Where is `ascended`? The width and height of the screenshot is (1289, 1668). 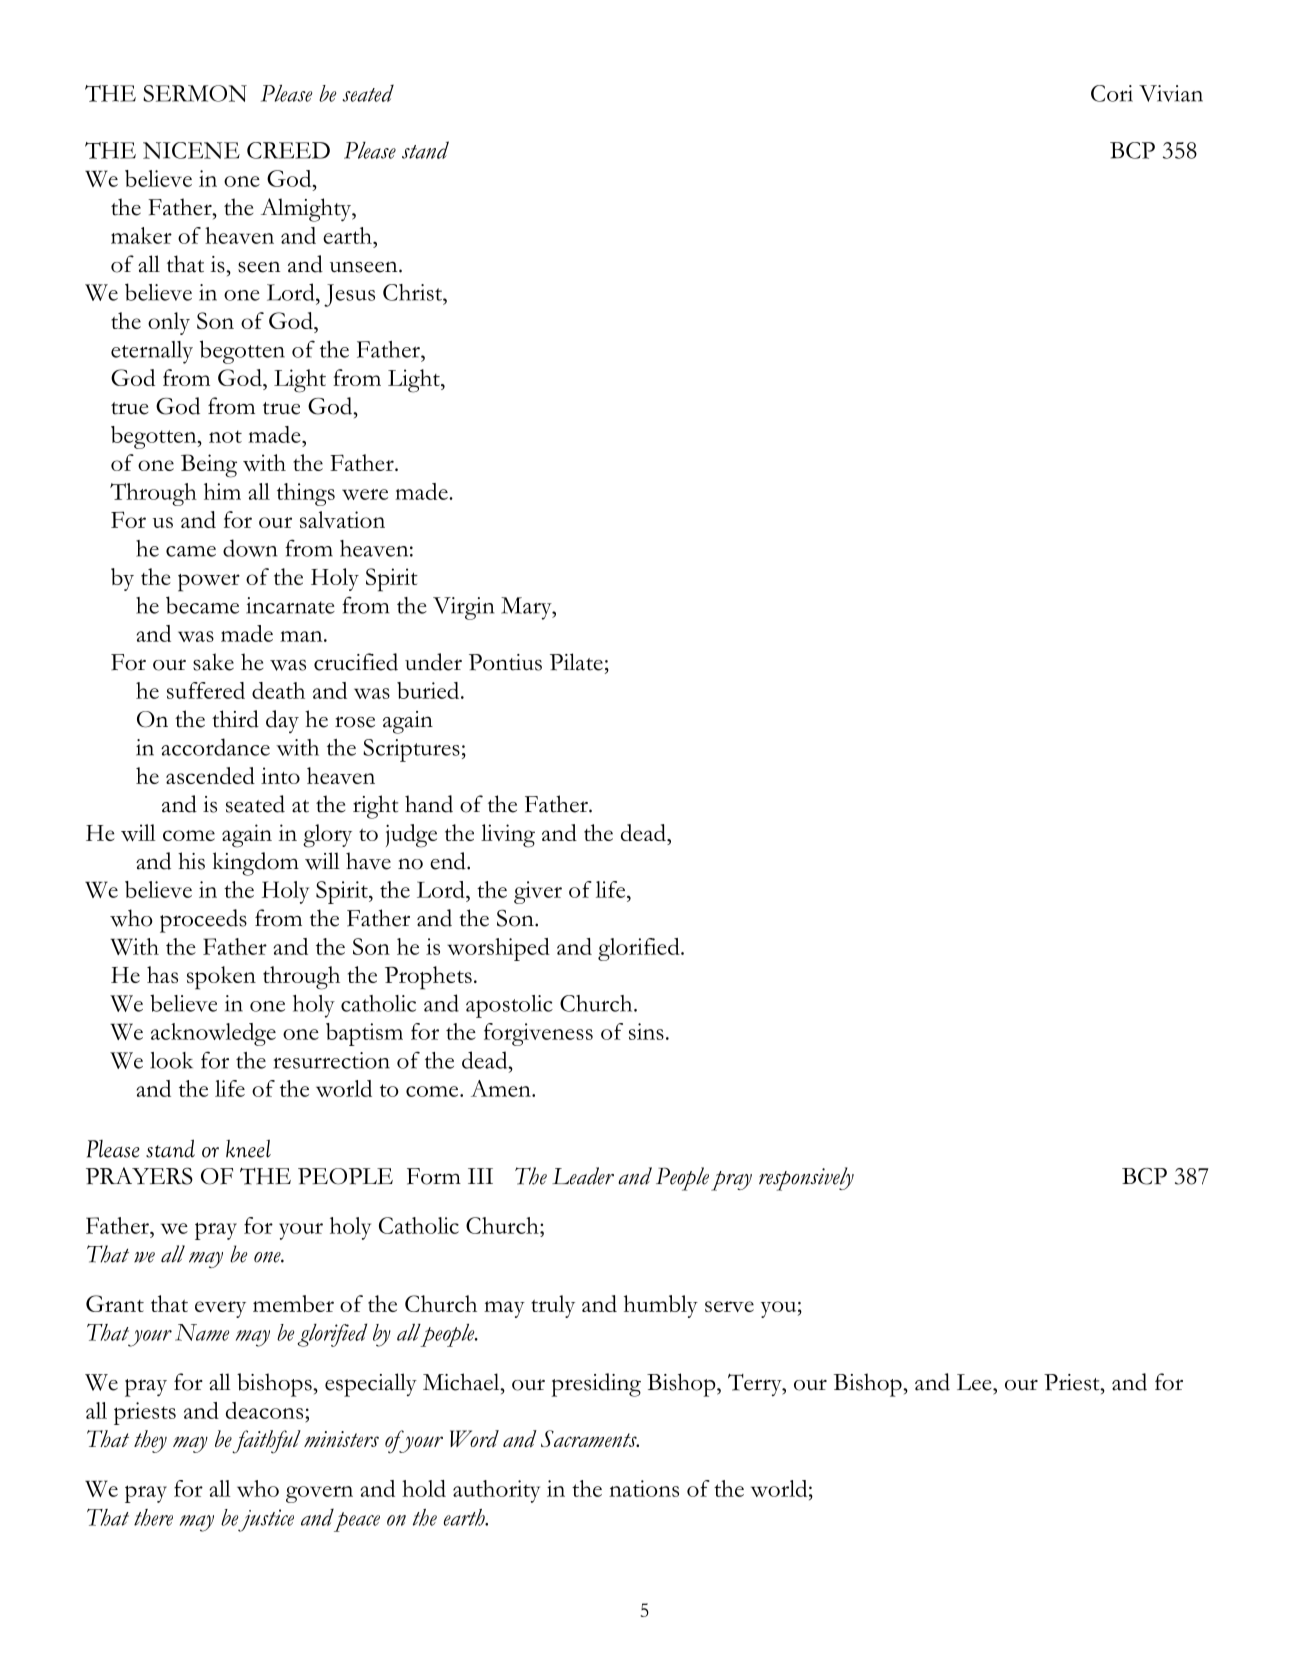 ascended is located at coordinates (210, 775).
